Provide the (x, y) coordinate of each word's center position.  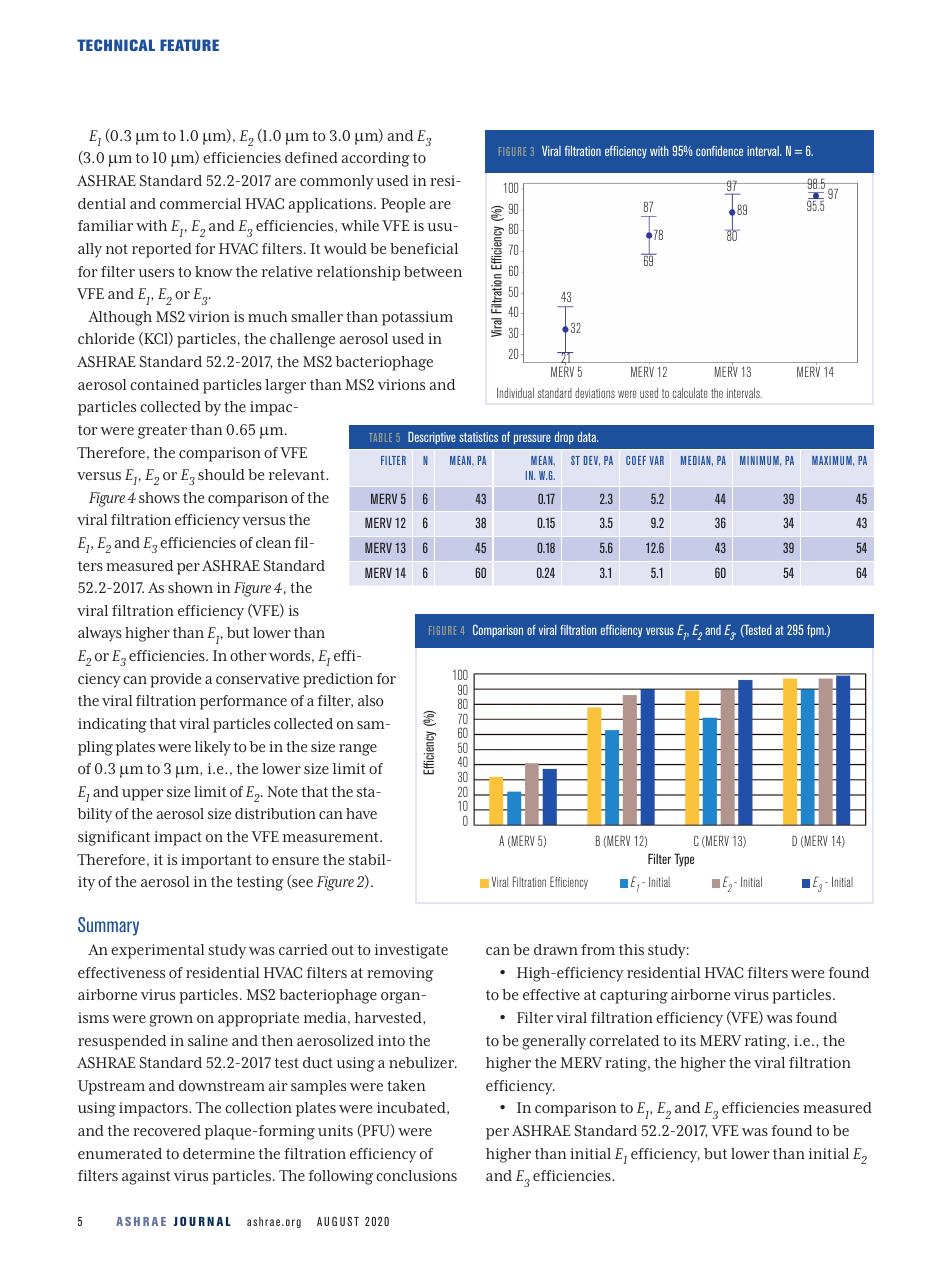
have (361, 813)
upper (143, 795)
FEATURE (189, 45)
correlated (624, 1040)
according (375, 159)
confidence (719, 151)
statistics (478, 437)
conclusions (416, 1175)
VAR (657, 460)
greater (162, 432)
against (146, 1177)
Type (684, 860)
